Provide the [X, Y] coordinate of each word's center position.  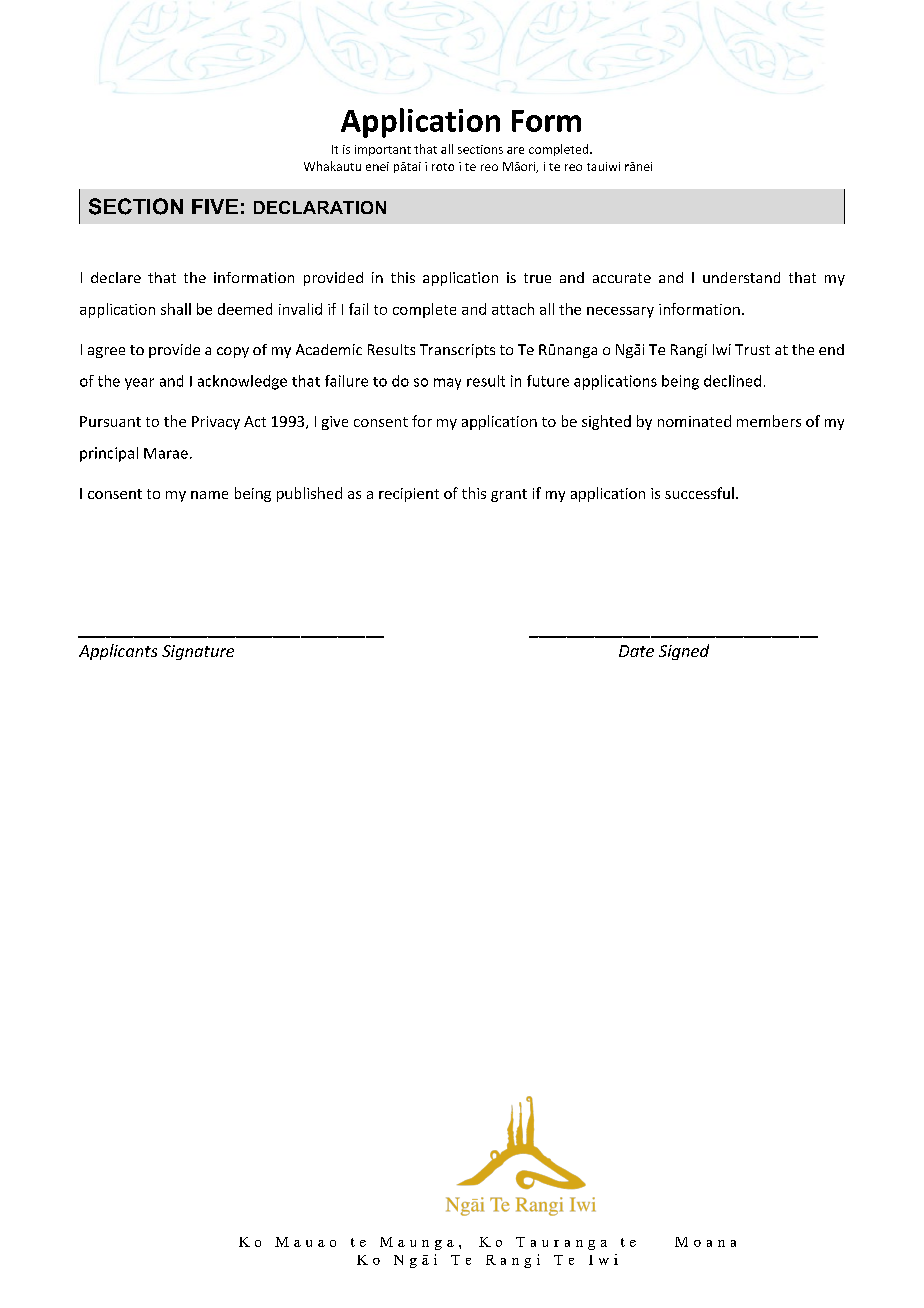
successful [699, 493]
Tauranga [561, 1243]
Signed [684, 652]
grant [509, 495]
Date [636, 651]
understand [741, 277]
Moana [705, 1242]
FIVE [215, 206]
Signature [198, 652]
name [209, 495]
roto [443, 167]
